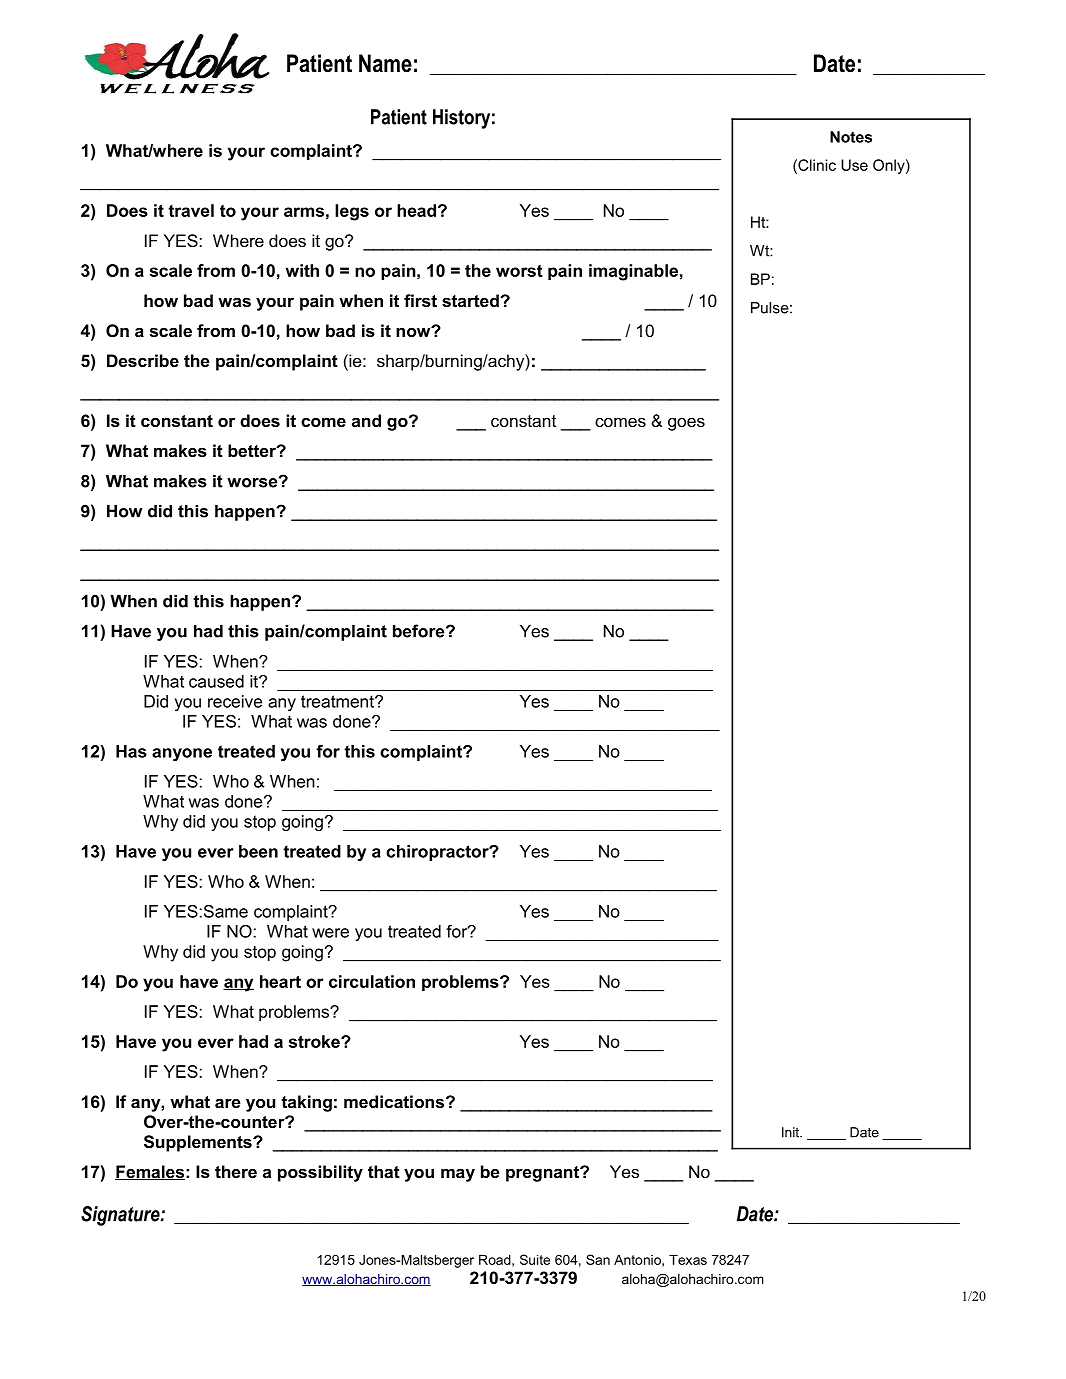 The image size is (1066, 1379). Describe the element at coordinates (385, 63) in the screenshot. I see `Name` at that location.
